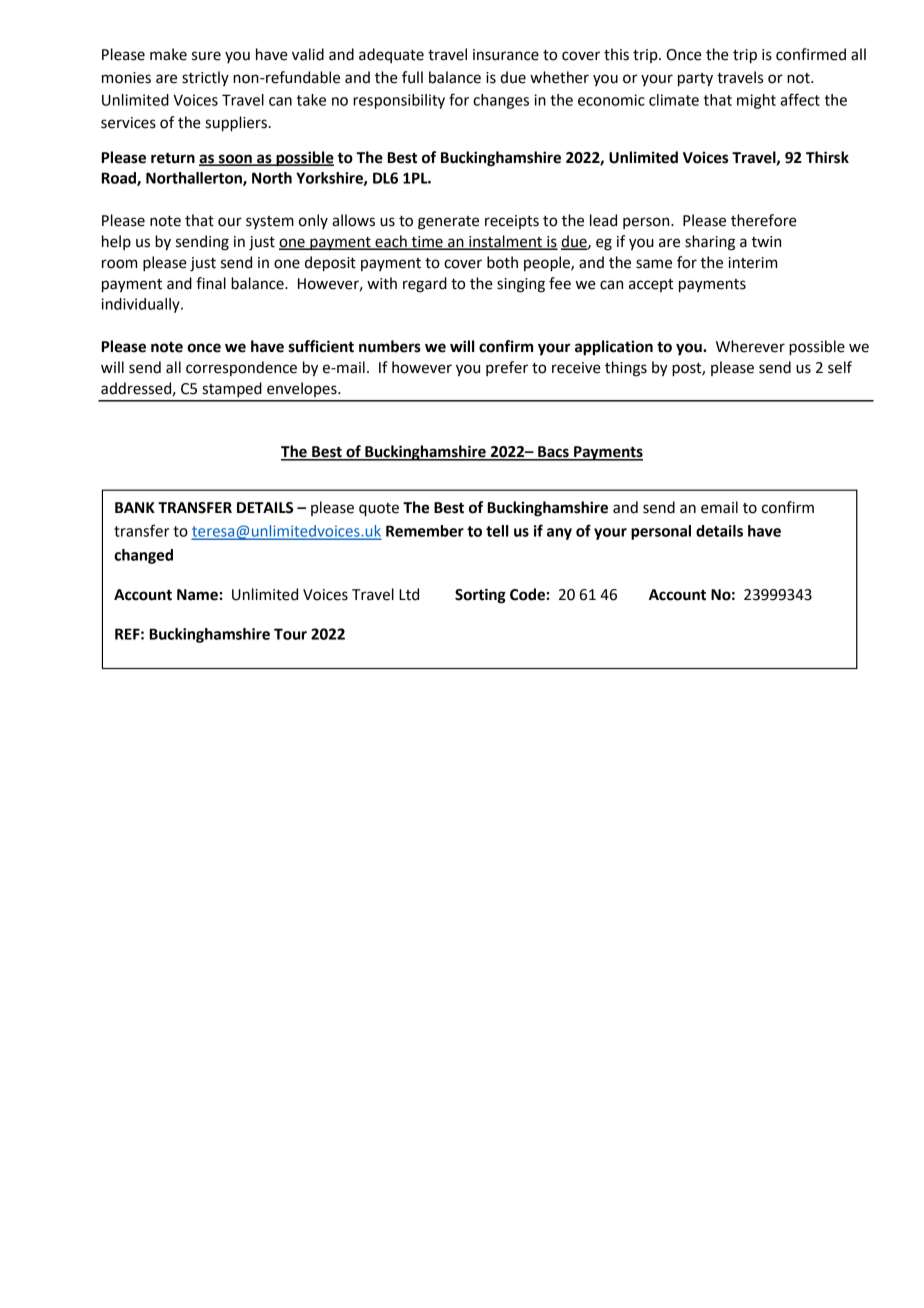 This screenshot has width=924, height=1308. What do you see at coordinates (695, 80) in the screenshot?
I see `party` at bounding box center [695, 80].
